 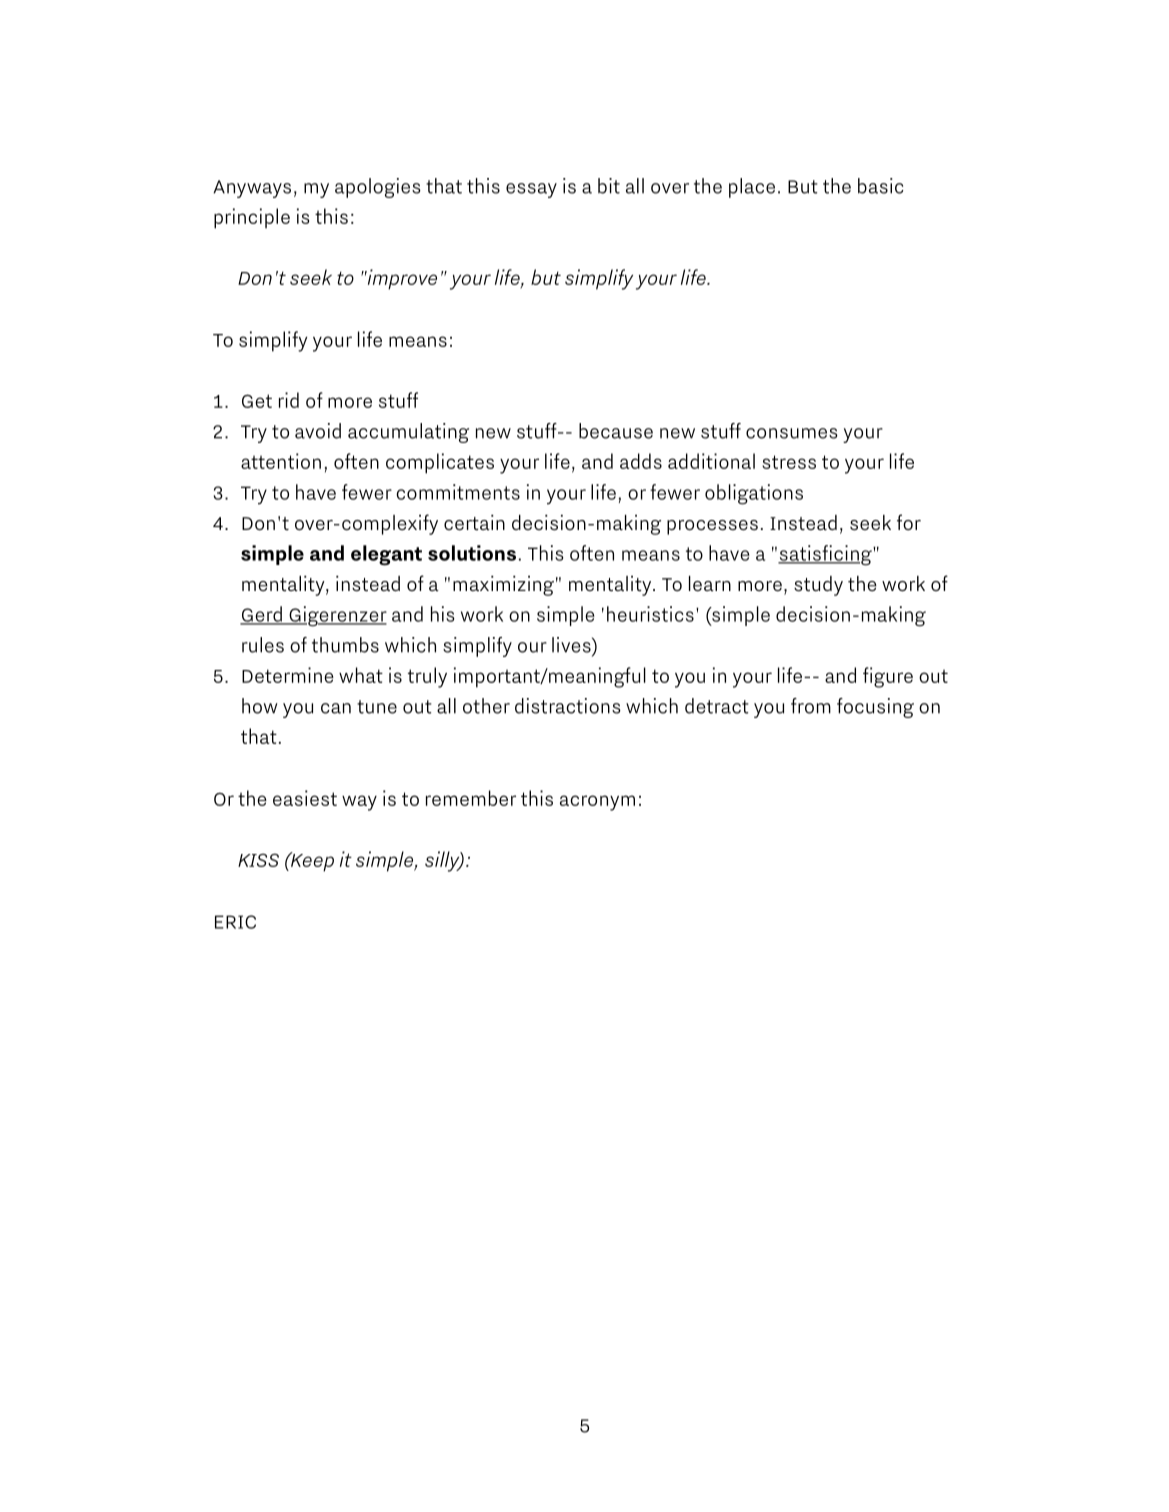 I want to click on lives, so click(x=572, y=645).
